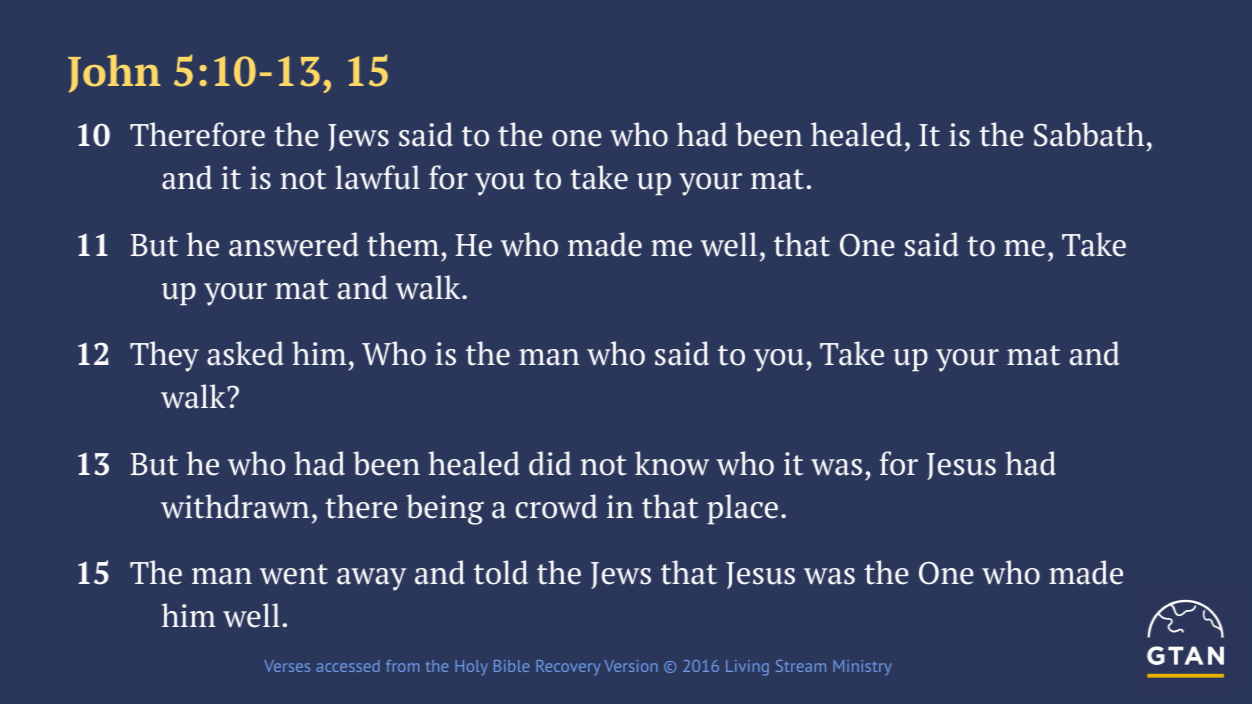 This screenshot has height=704, width=1252. What do you see at coordinates (631, 666) in the screenshot?
I see `Version` at bounding box center [631, 666].
